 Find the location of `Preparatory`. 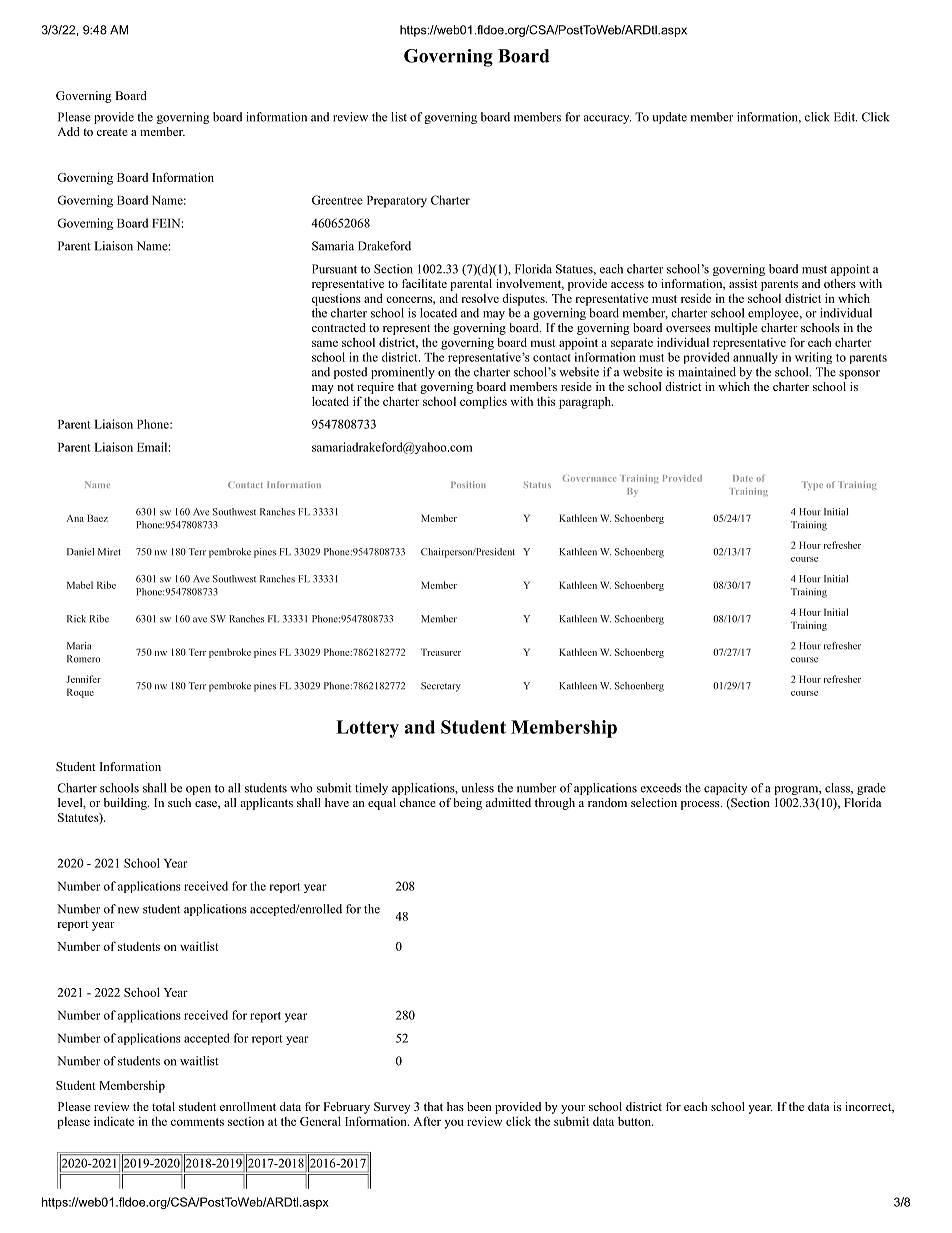

Preparatory is located at coordinates (397, 202).
